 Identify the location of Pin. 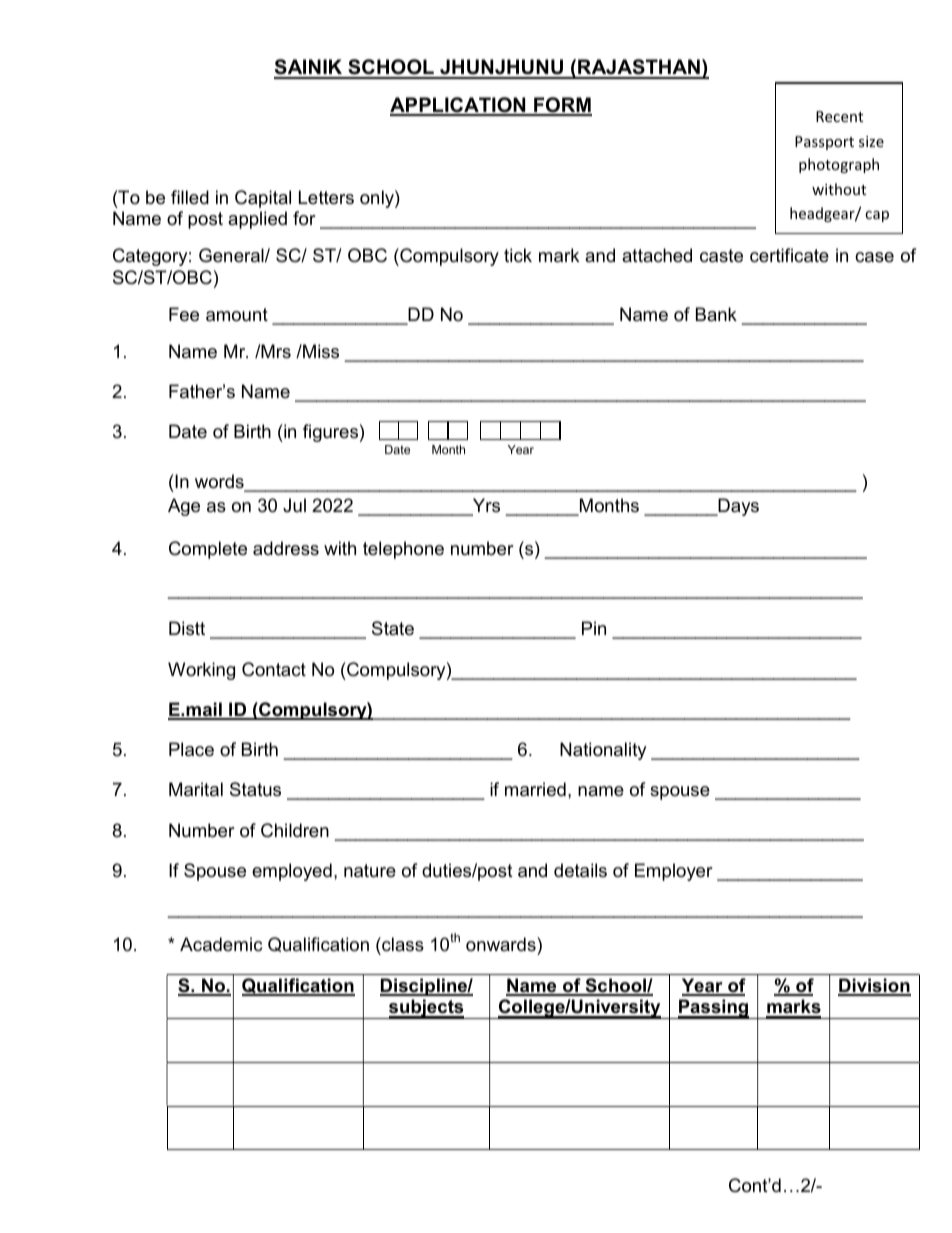
(594, 628).
